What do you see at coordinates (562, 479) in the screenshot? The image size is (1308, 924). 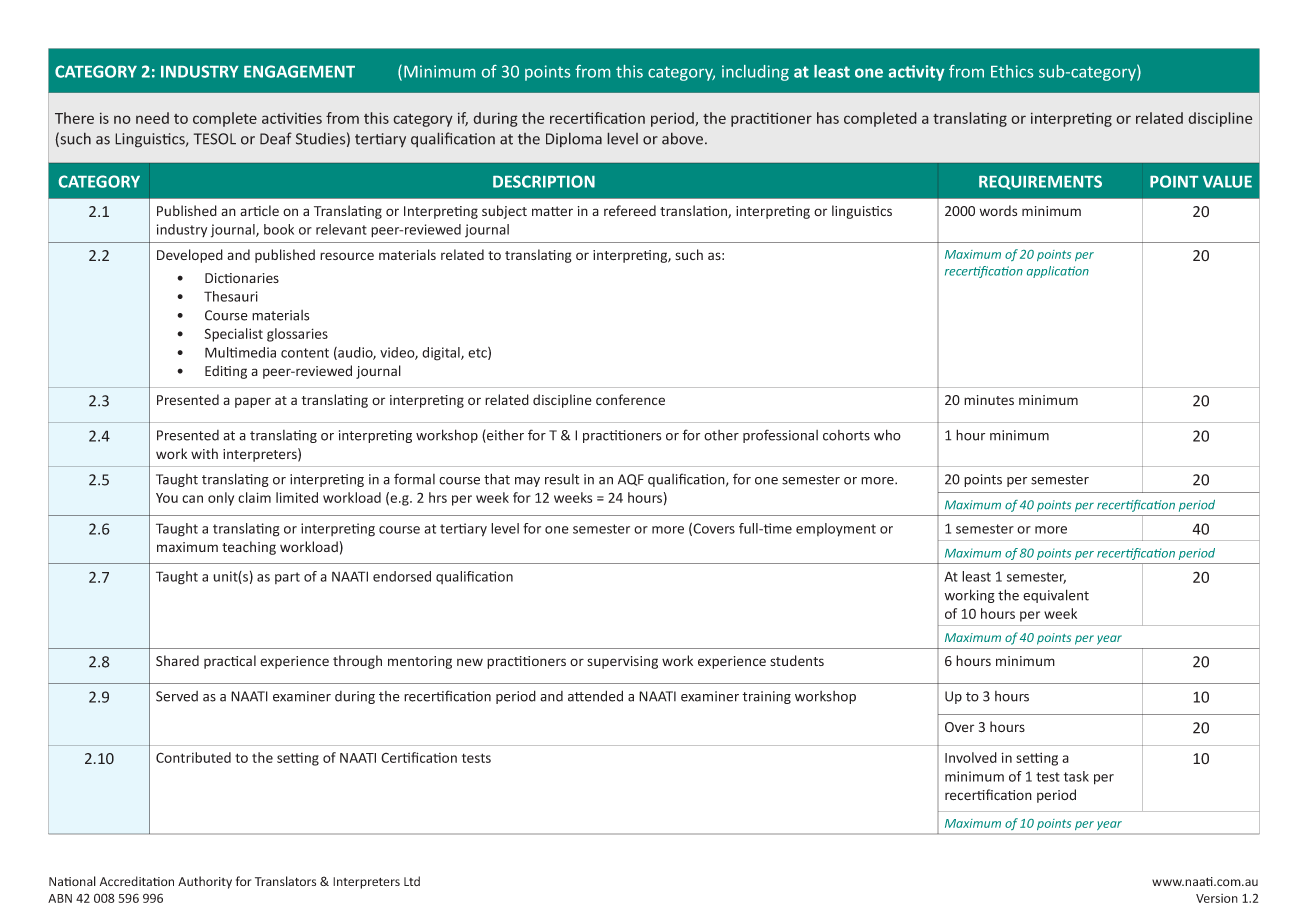 I see `result` at bounding box center [562, 479].
